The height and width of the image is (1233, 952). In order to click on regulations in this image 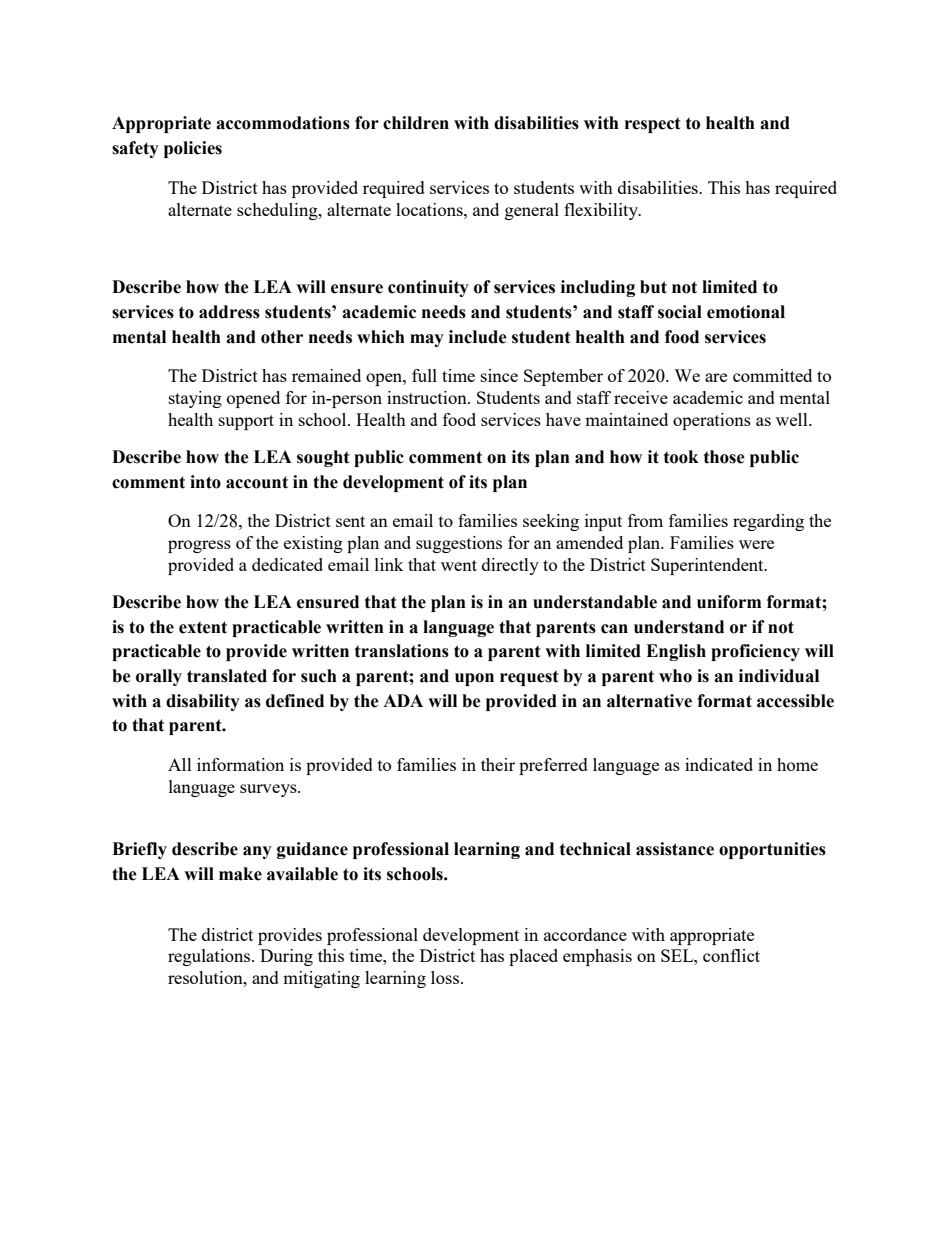, I will do `click(210, 957)`.
